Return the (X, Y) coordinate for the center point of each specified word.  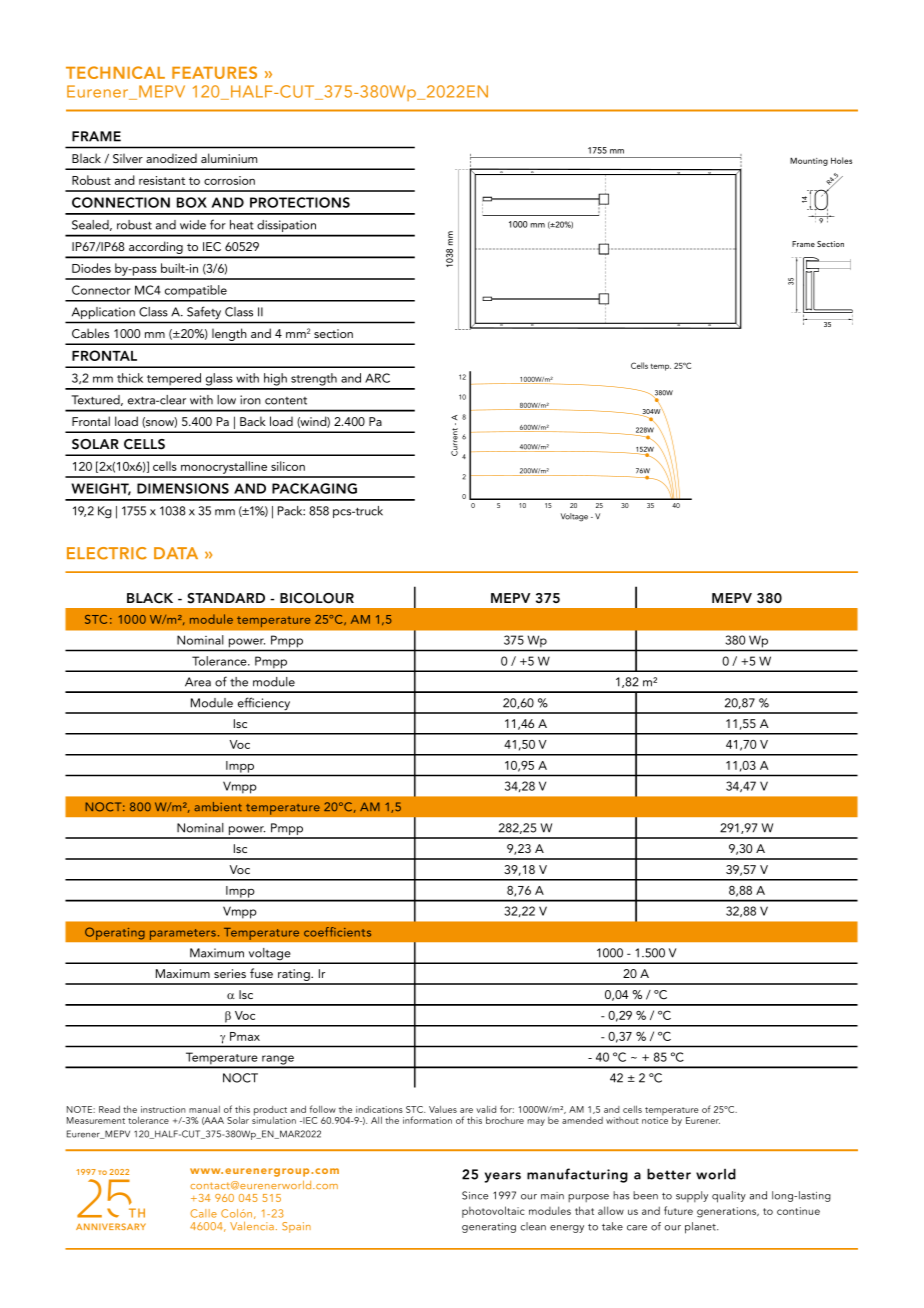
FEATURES (214, 72)
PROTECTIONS (300, 202)
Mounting (809, 161)
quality (729, 1197)
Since (475, 1195)
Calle (203, 1213)
